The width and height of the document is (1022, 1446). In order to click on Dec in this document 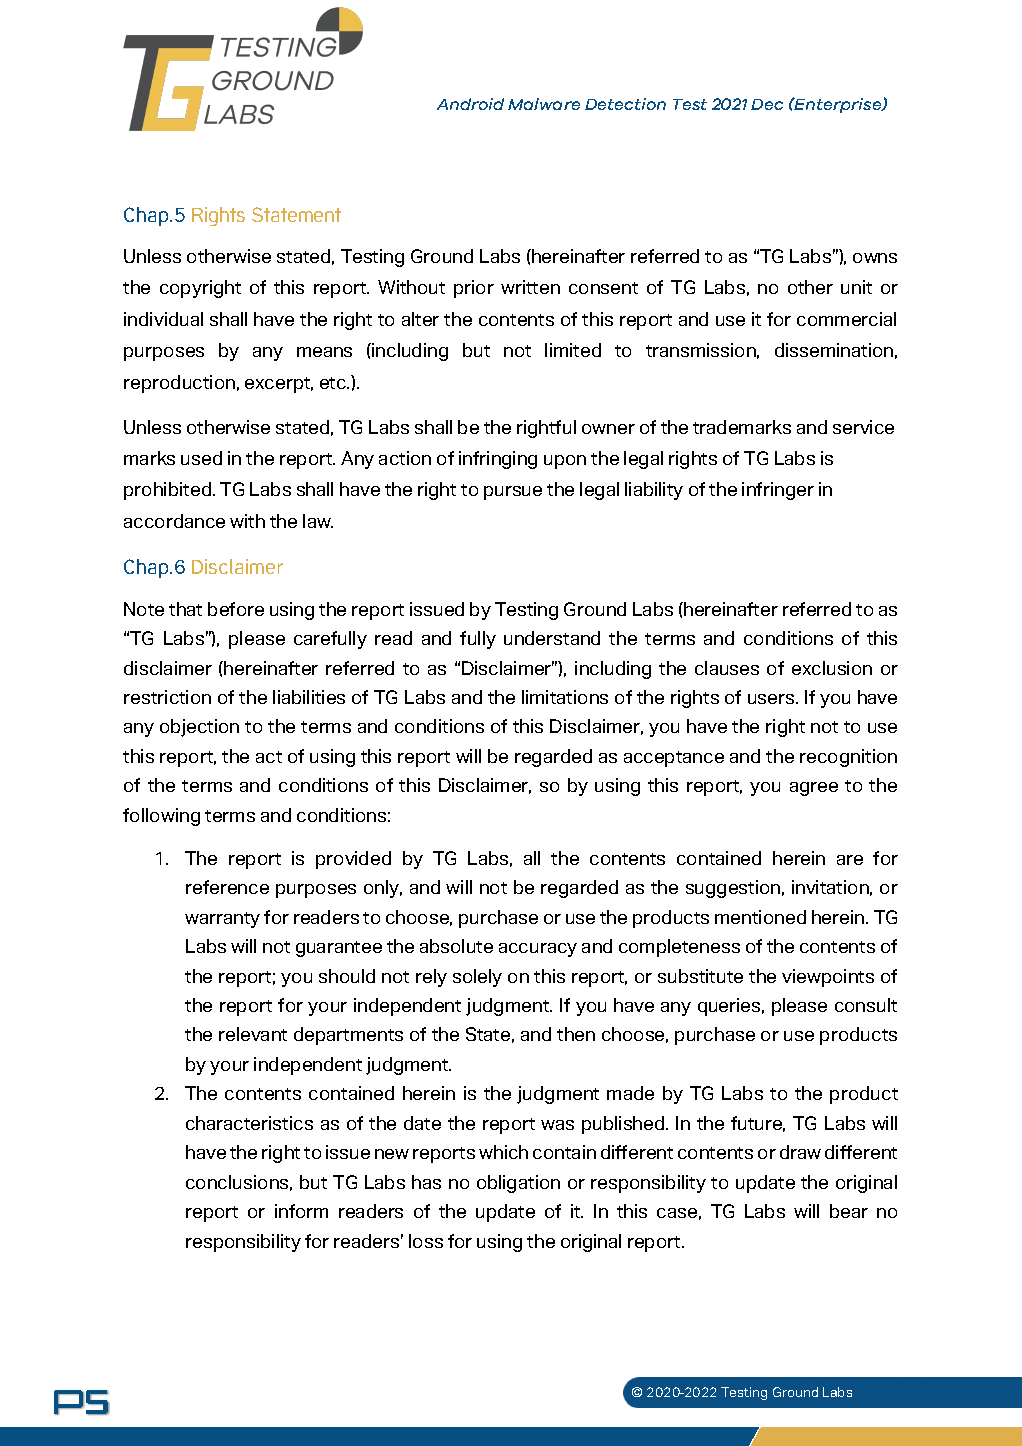, I will do `click(767, 104)`.
